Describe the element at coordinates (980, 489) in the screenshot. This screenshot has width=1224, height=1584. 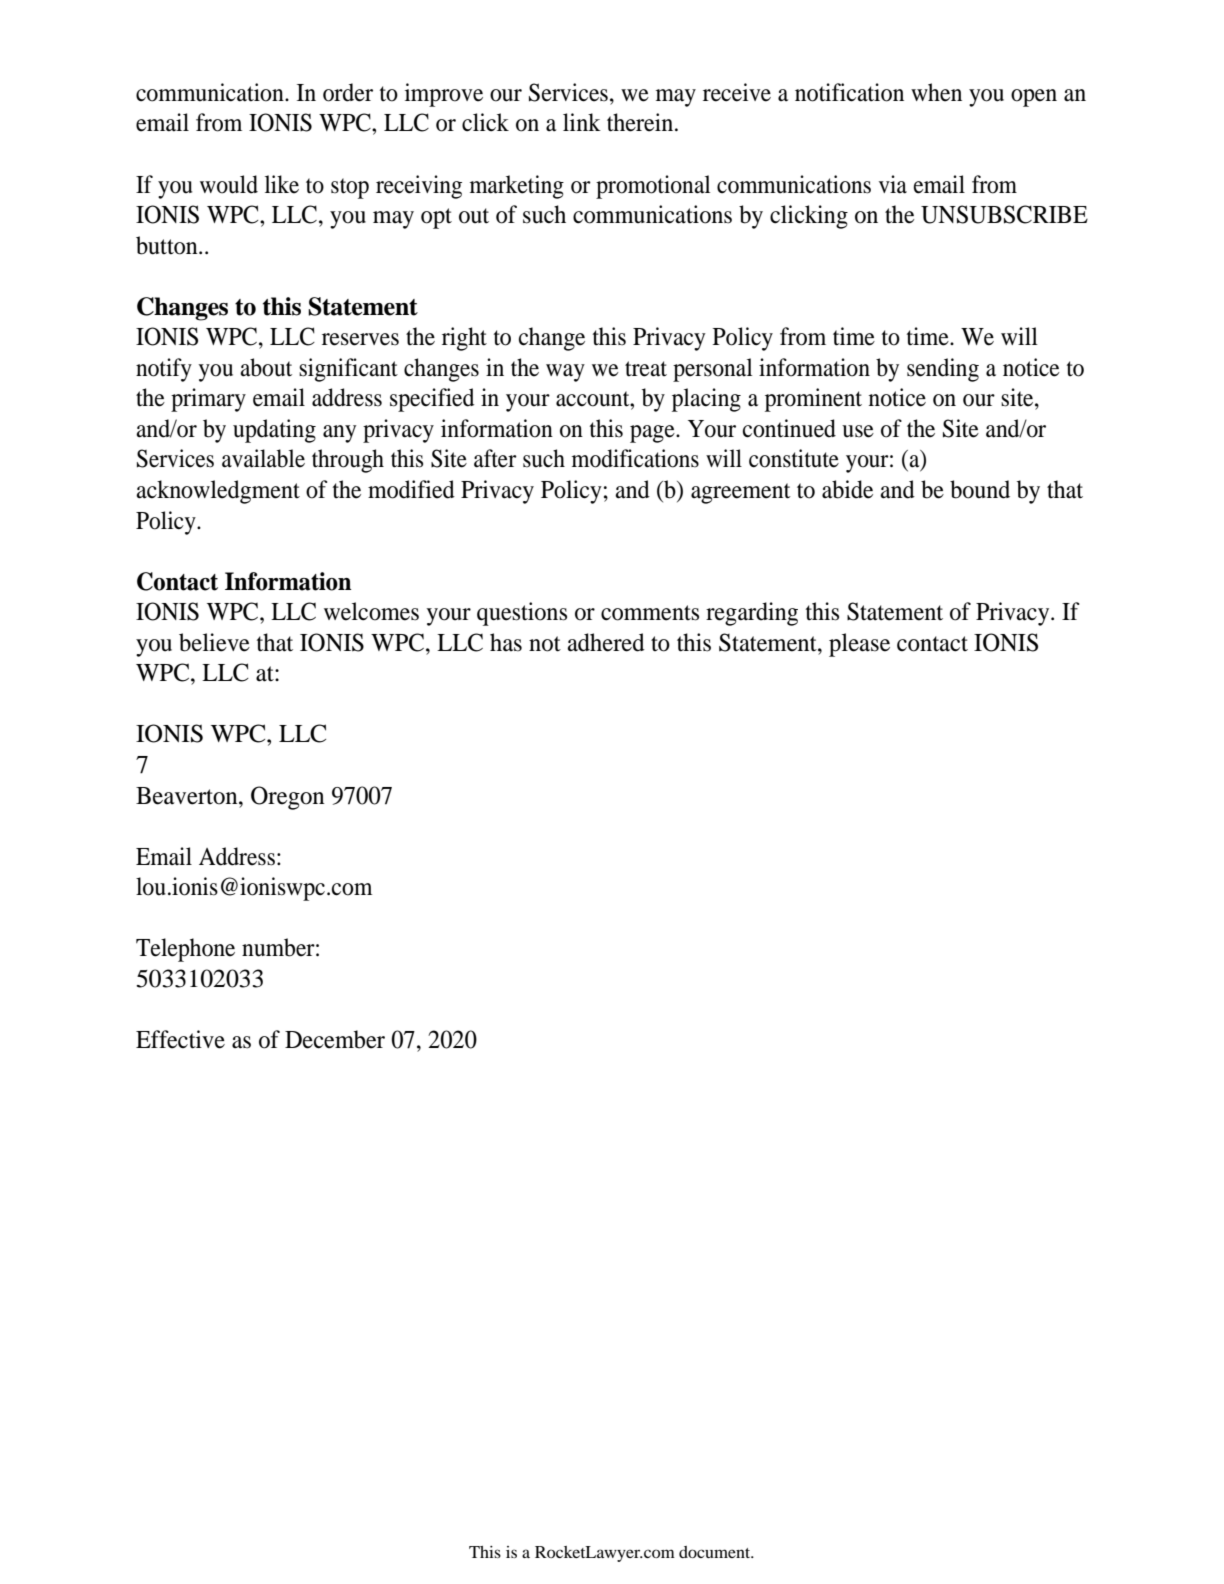
I see `bound` at that location.
